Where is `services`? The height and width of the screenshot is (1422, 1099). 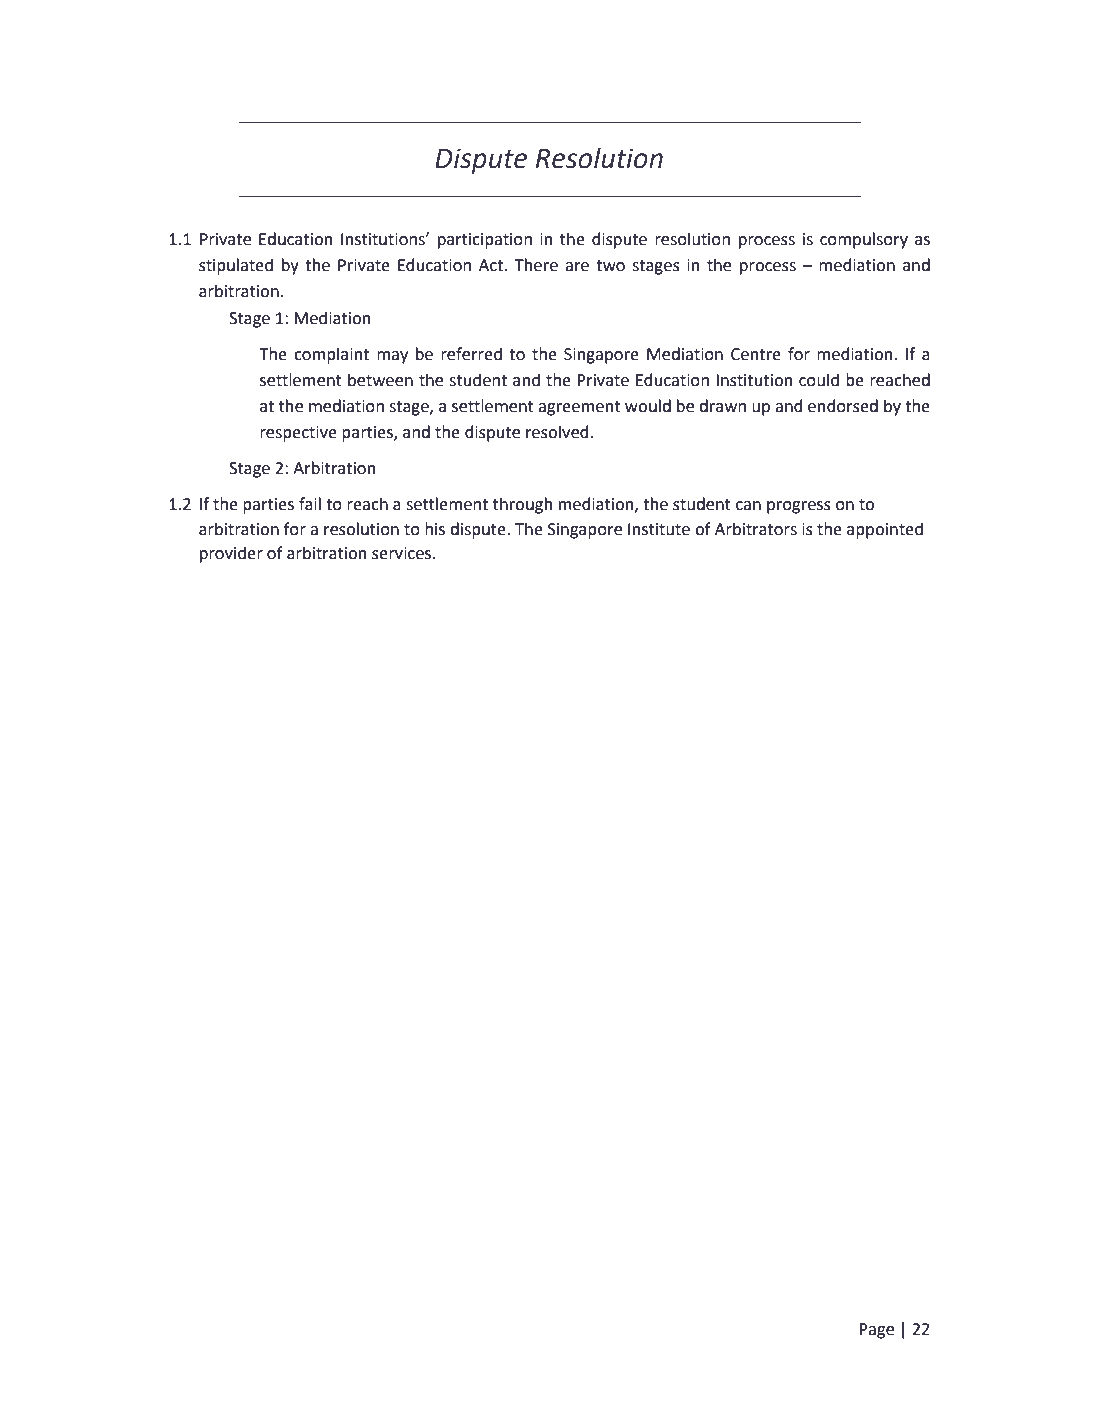
services is located at coordinates (403, 553).
